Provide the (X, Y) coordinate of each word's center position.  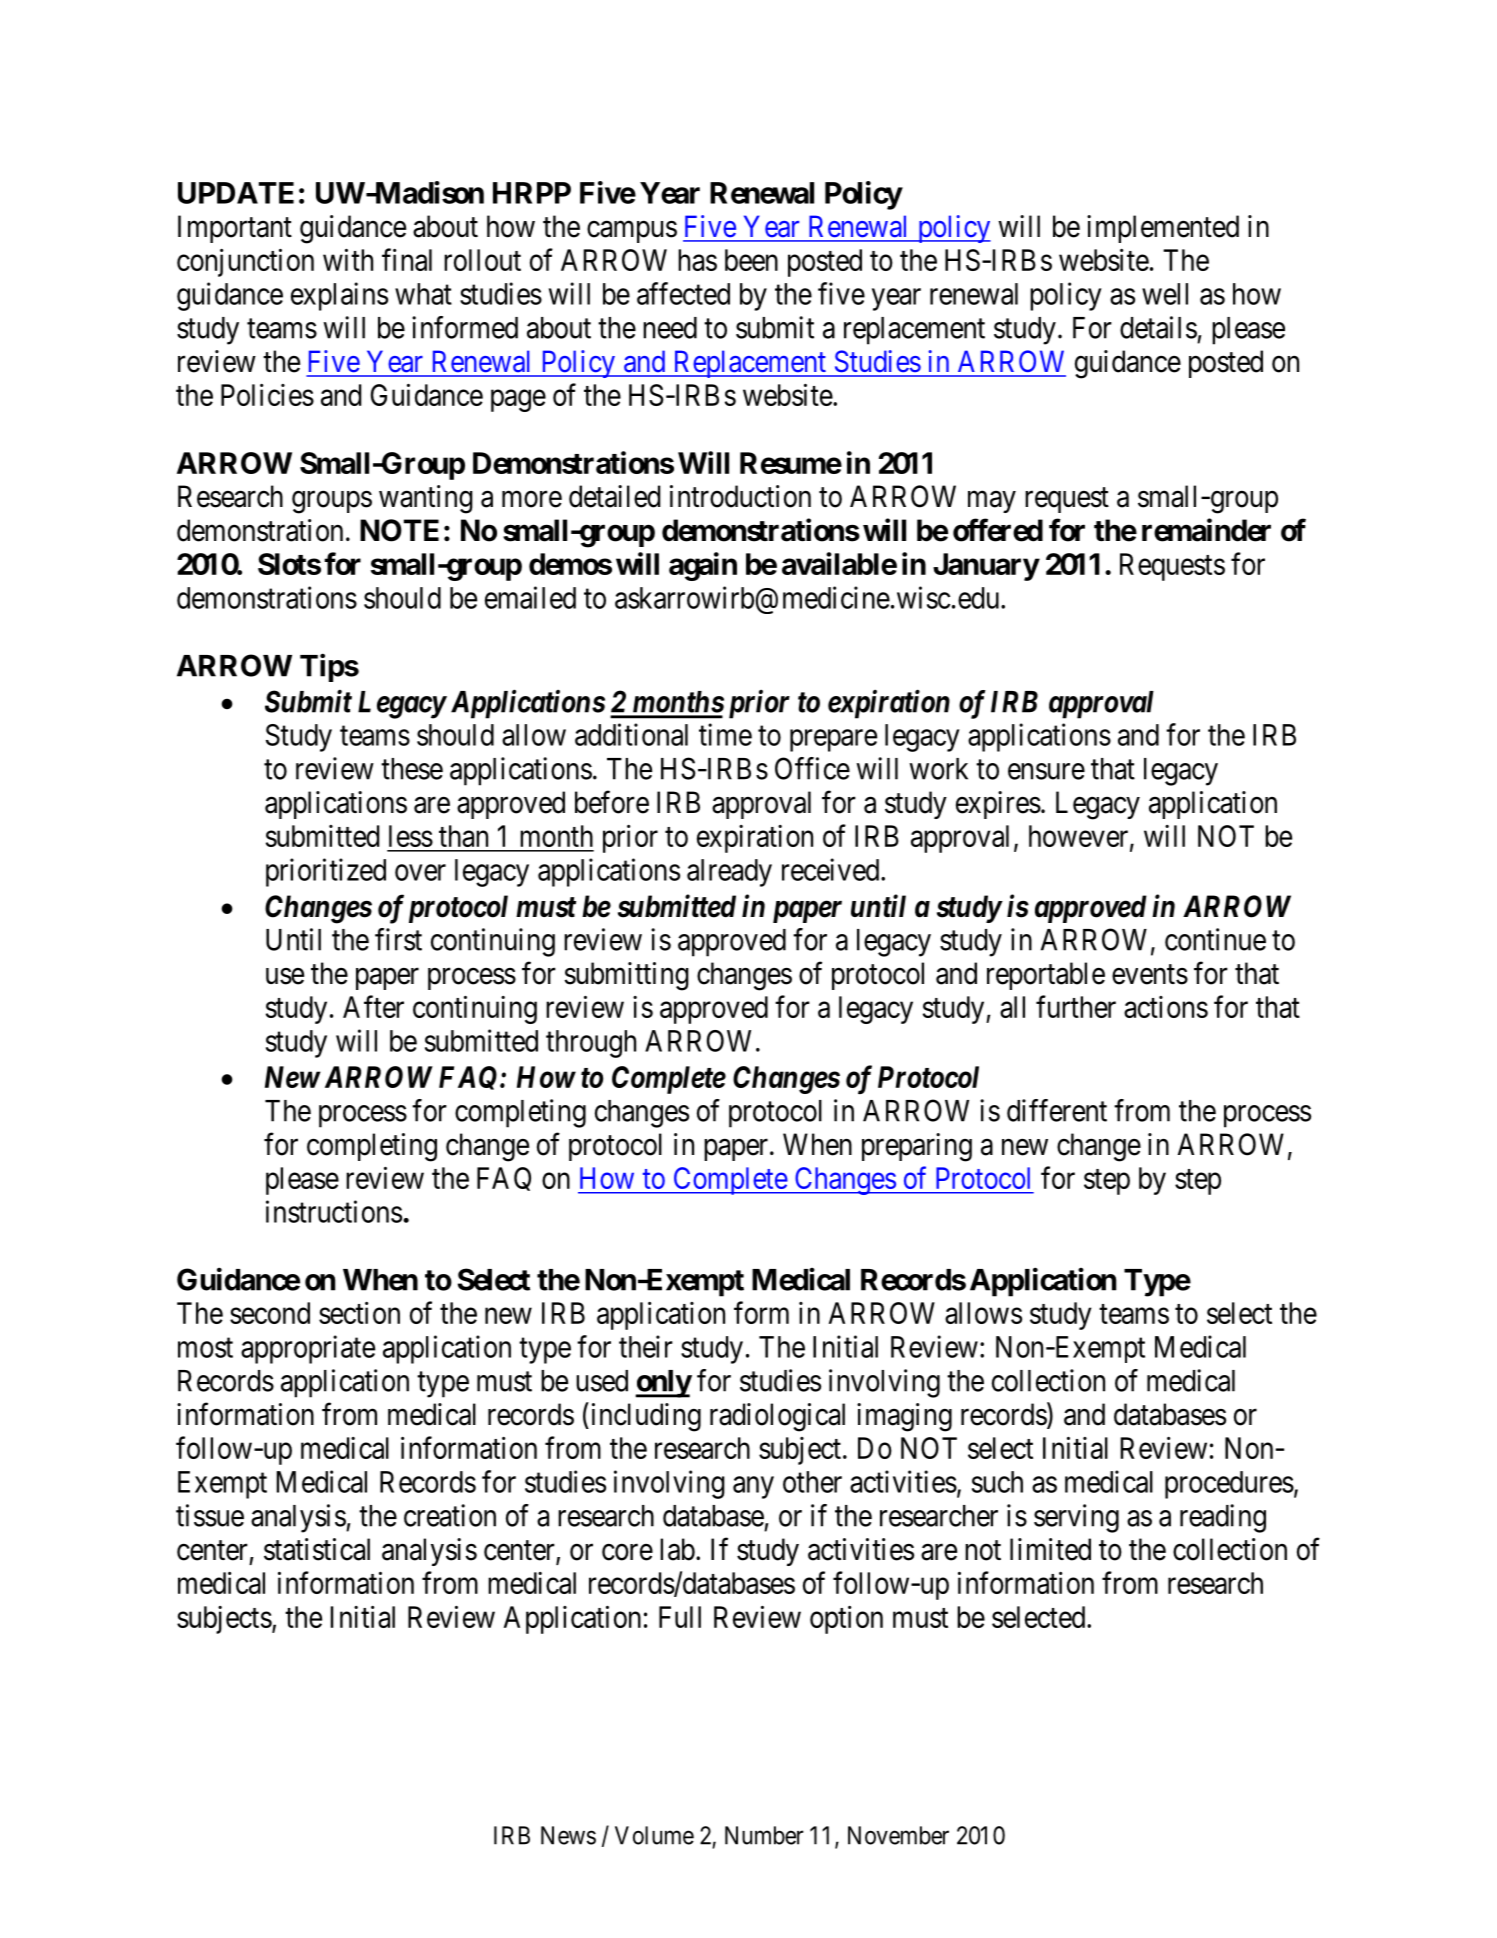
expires (998, 805)
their (646, 1346)
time (725, 734)
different (1057, 1110)
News (568, 1835)
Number (764, 1835)
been (751, 260)
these (412, 769)
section (359, 1313)
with (348, 259)
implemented (1163, 229)
